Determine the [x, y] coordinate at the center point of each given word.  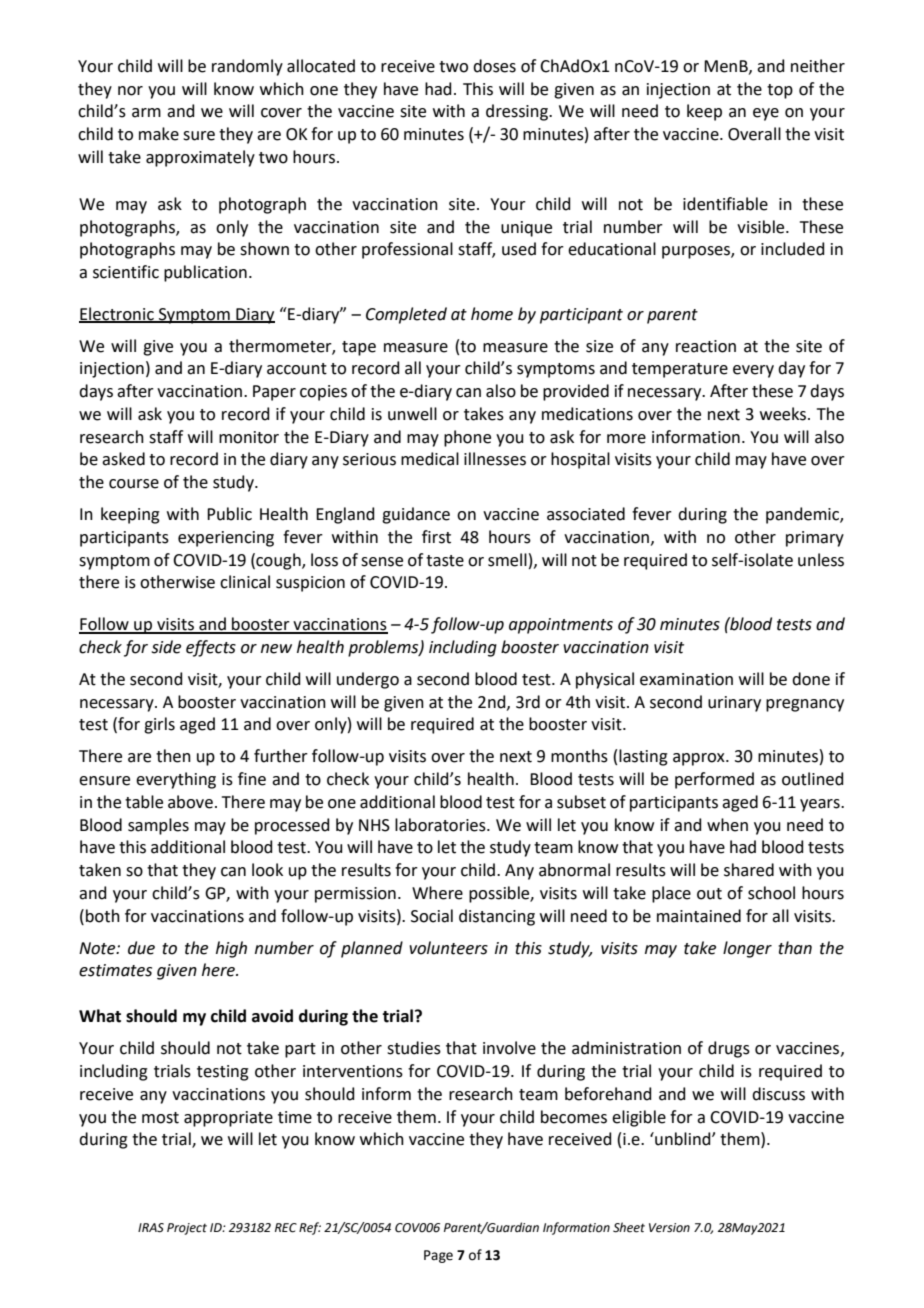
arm [146, 113]
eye [766, 114]
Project [187, 1229]
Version [669, 1228]
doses [494, 66]
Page [438, 1256]
